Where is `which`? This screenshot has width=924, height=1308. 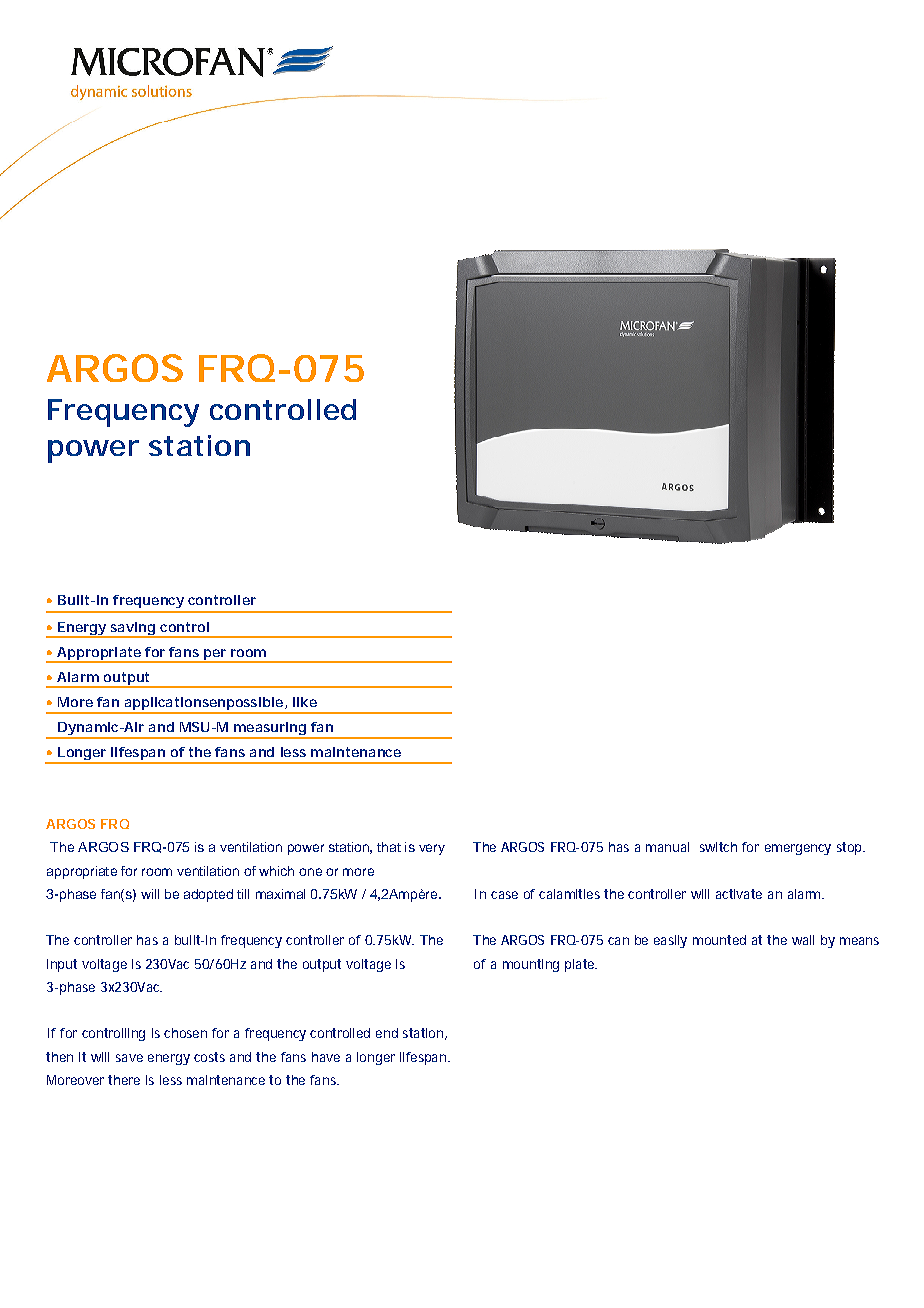 which is located at coordinates (276, 871).
